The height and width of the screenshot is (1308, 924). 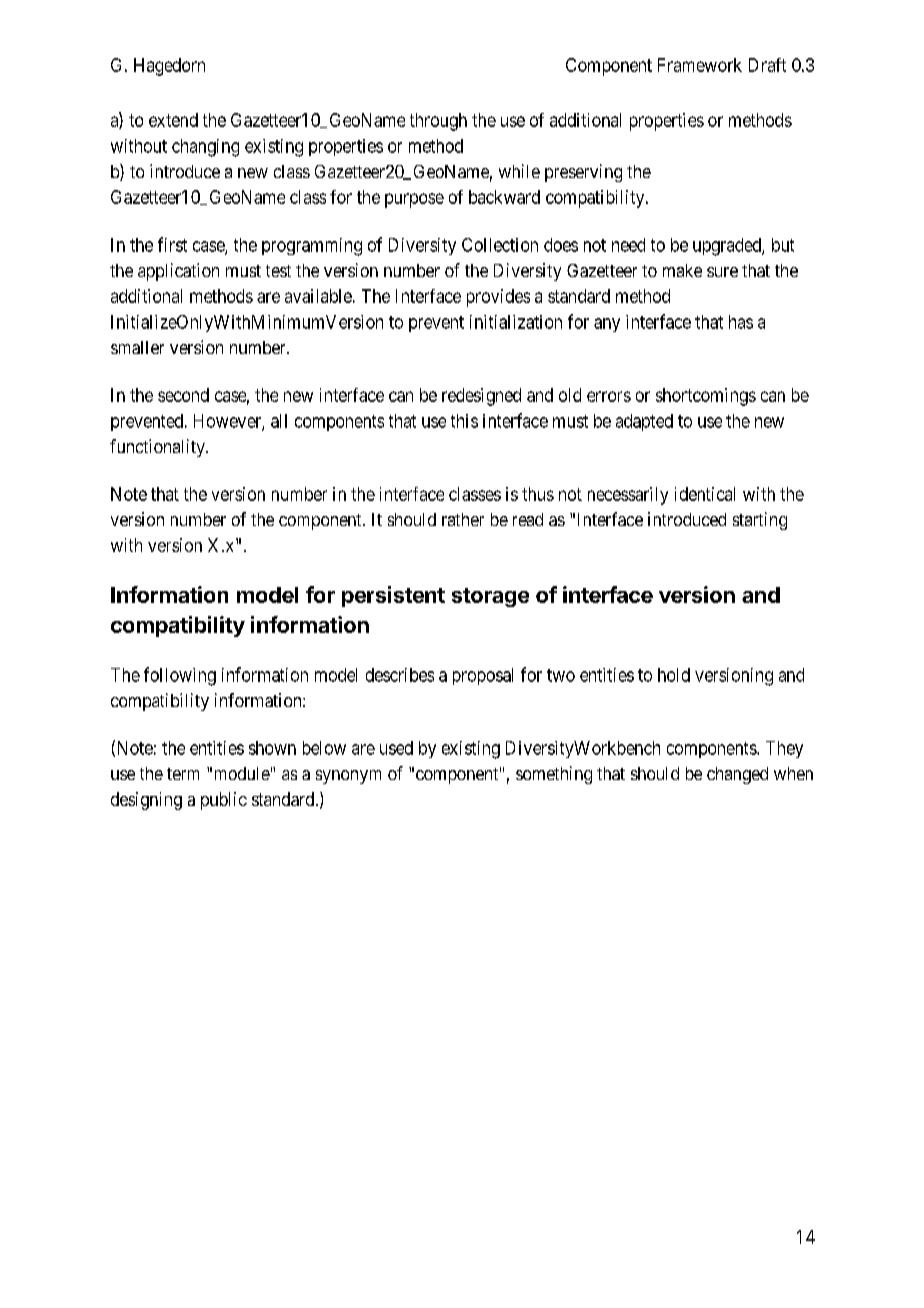 What do you see at coordinates (178, 272) in the screenshot?
I see `application` at bounding box center [178, 272].
